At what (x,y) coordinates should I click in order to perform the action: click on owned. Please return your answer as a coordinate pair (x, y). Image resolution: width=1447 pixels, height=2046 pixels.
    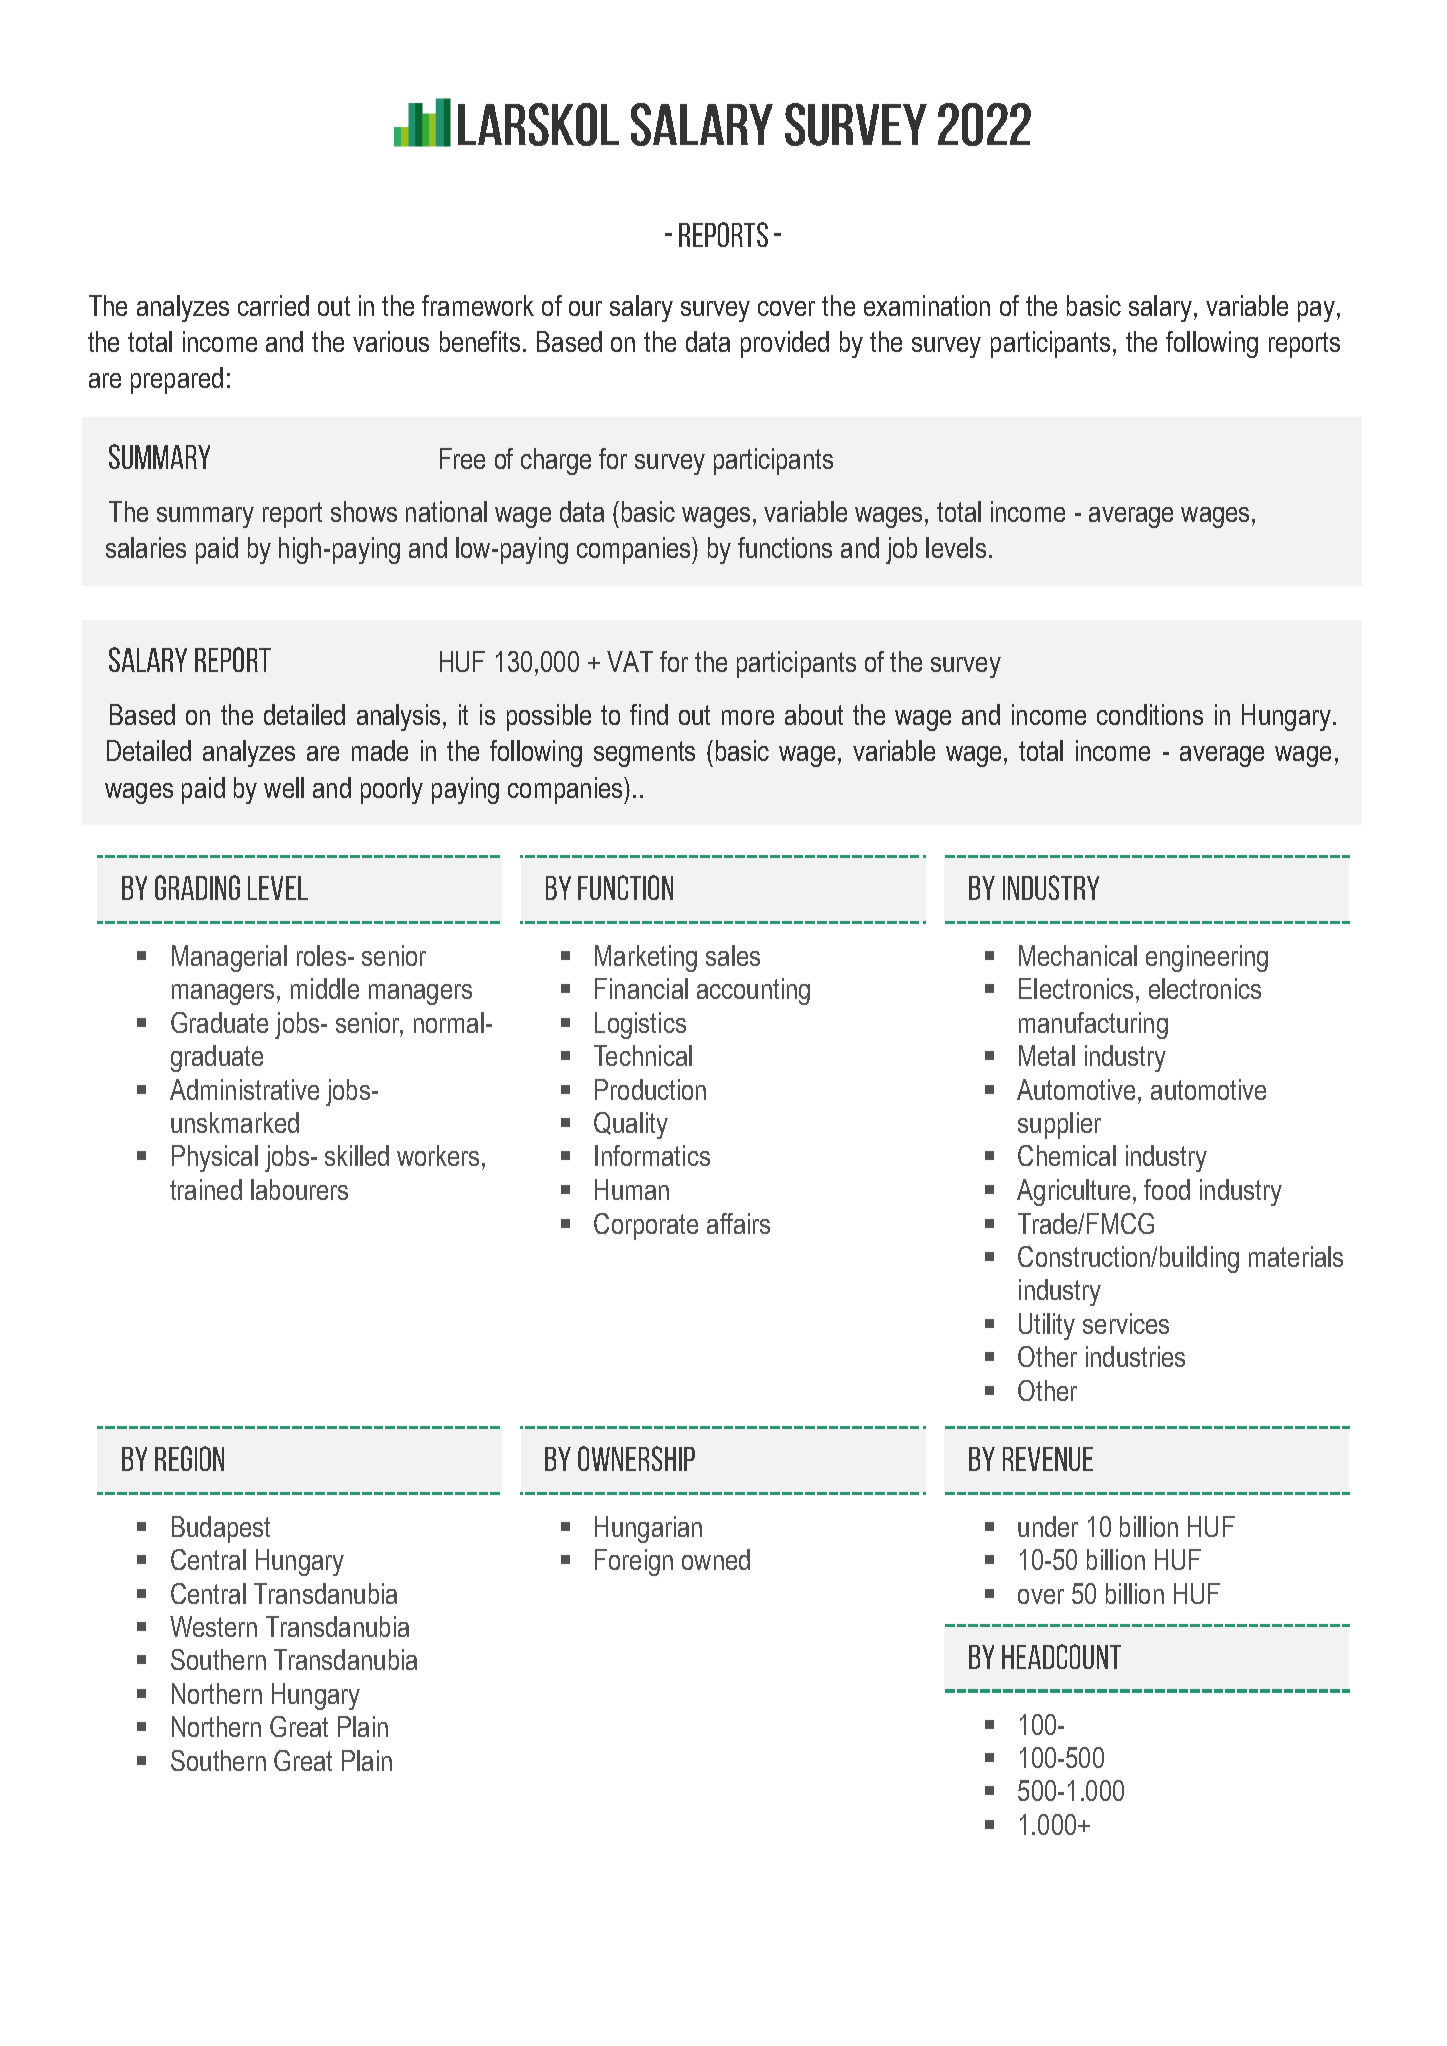
    Looking at the image, I should click on (716, 1559).
